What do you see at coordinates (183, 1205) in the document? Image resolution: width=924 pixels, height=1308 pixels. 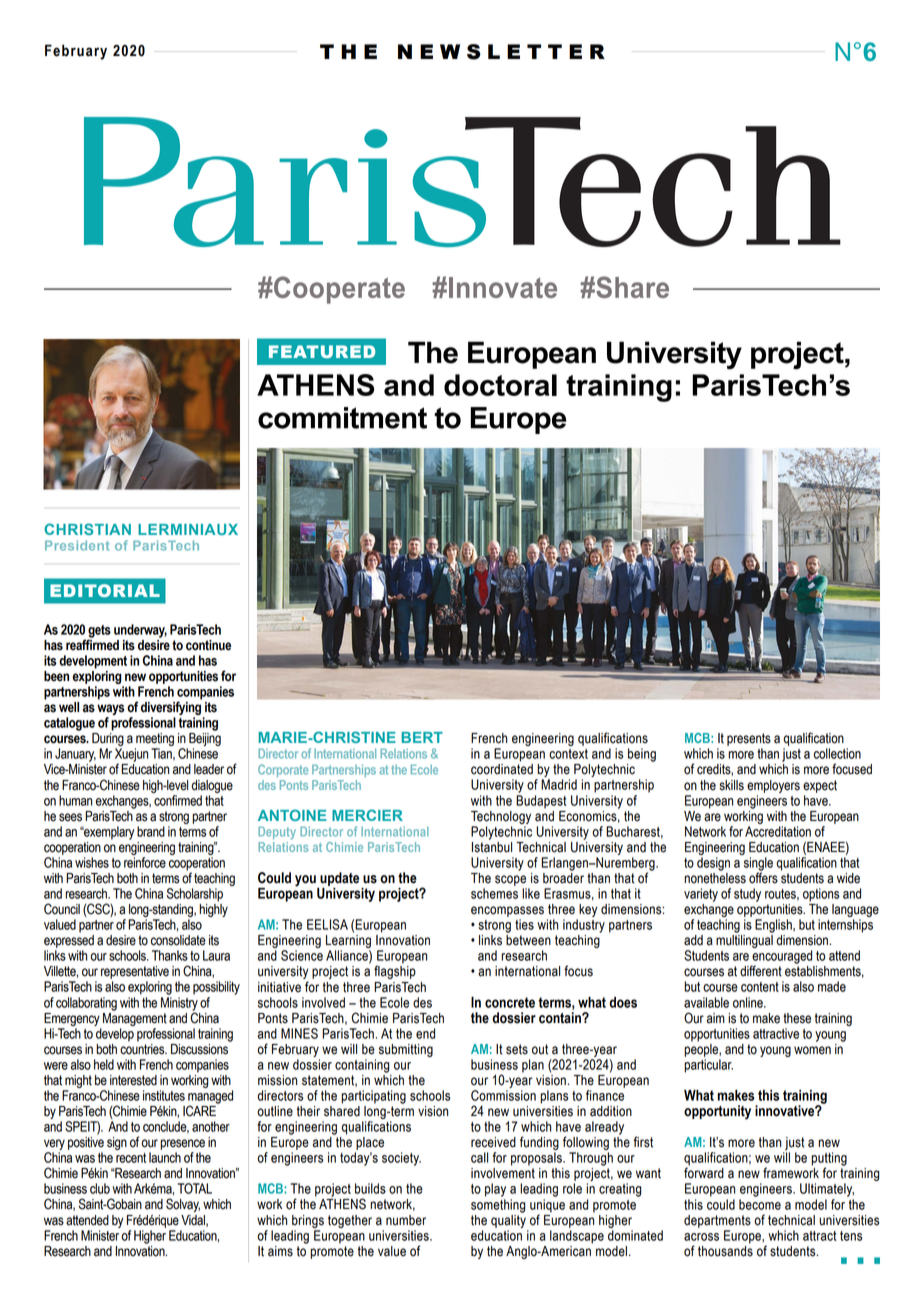 I see `Solvay` at bounding box center [183, 1205].
